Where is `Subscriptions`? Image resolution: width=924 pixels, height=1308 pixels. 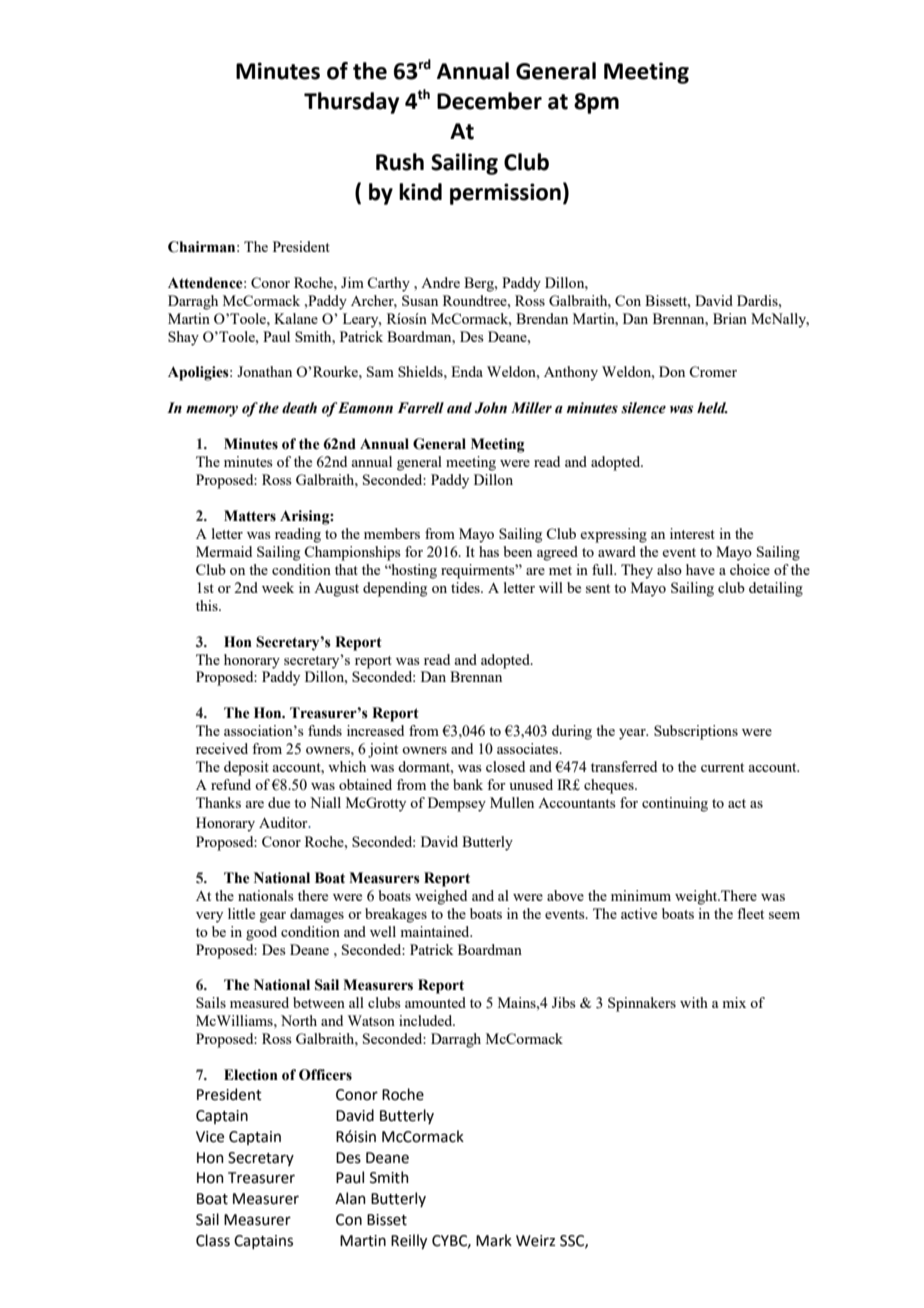
Subscriptions is located at coordinates (696, 732).
